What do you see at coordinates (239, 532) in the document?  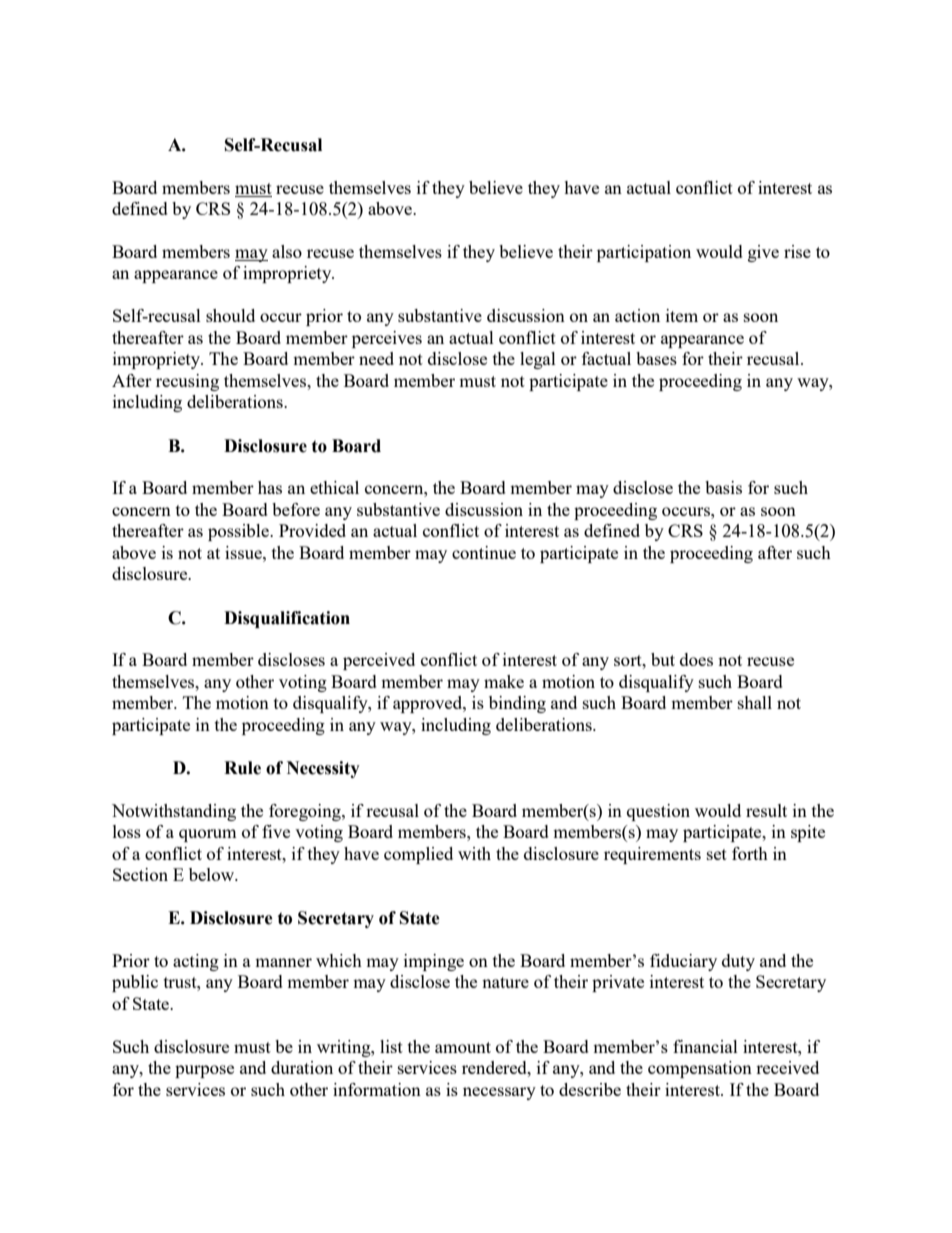 I see `possible` at bounding box center [239, 532].
